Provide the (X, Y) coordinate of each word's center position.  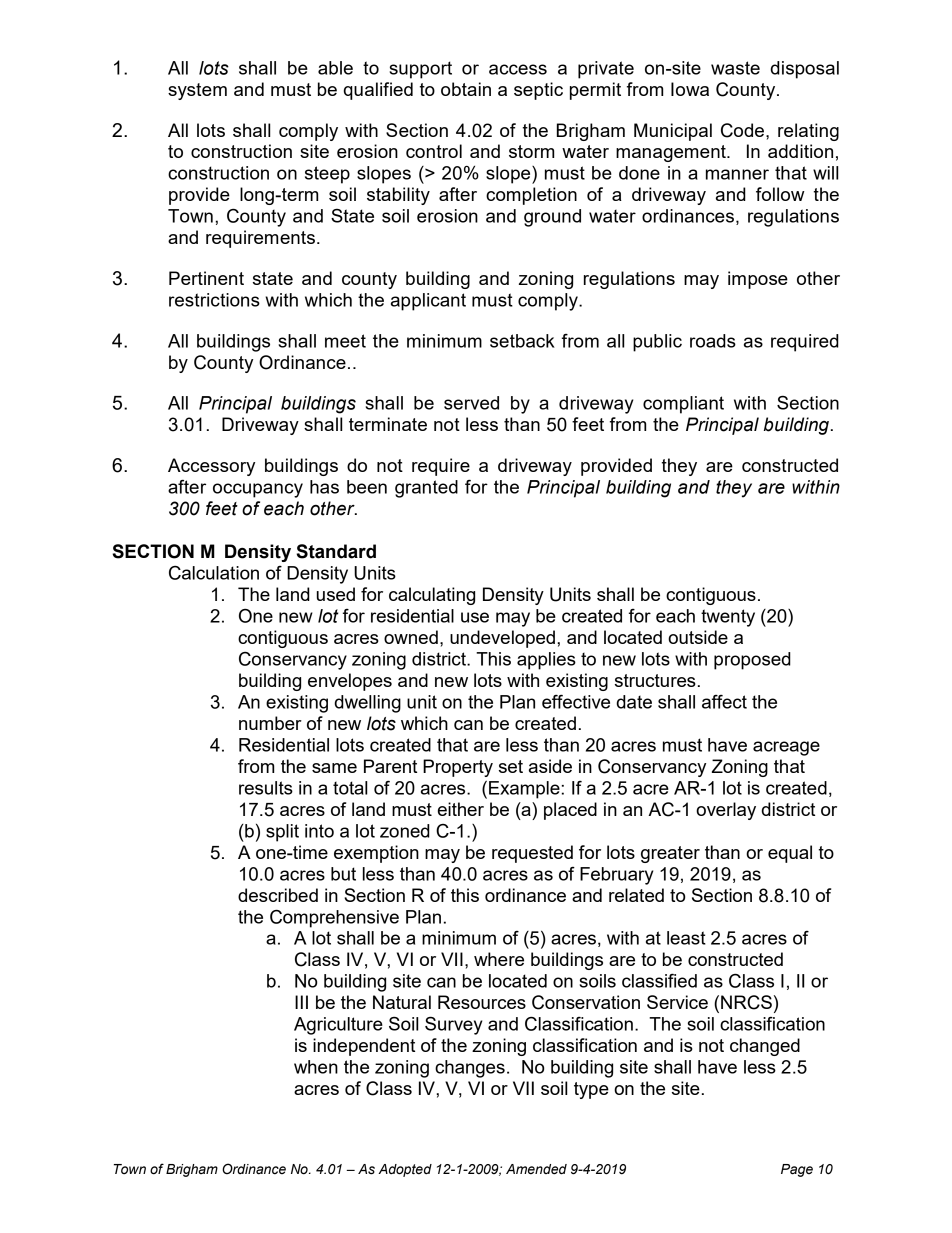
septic (538, 91)
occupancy (258, 490)
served (471, 403)
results (266, 788)
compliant (683, 405)
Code (744, 130)
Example (524, 790)
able (335, 68)
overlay (726, 811)
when (316, 1067)
